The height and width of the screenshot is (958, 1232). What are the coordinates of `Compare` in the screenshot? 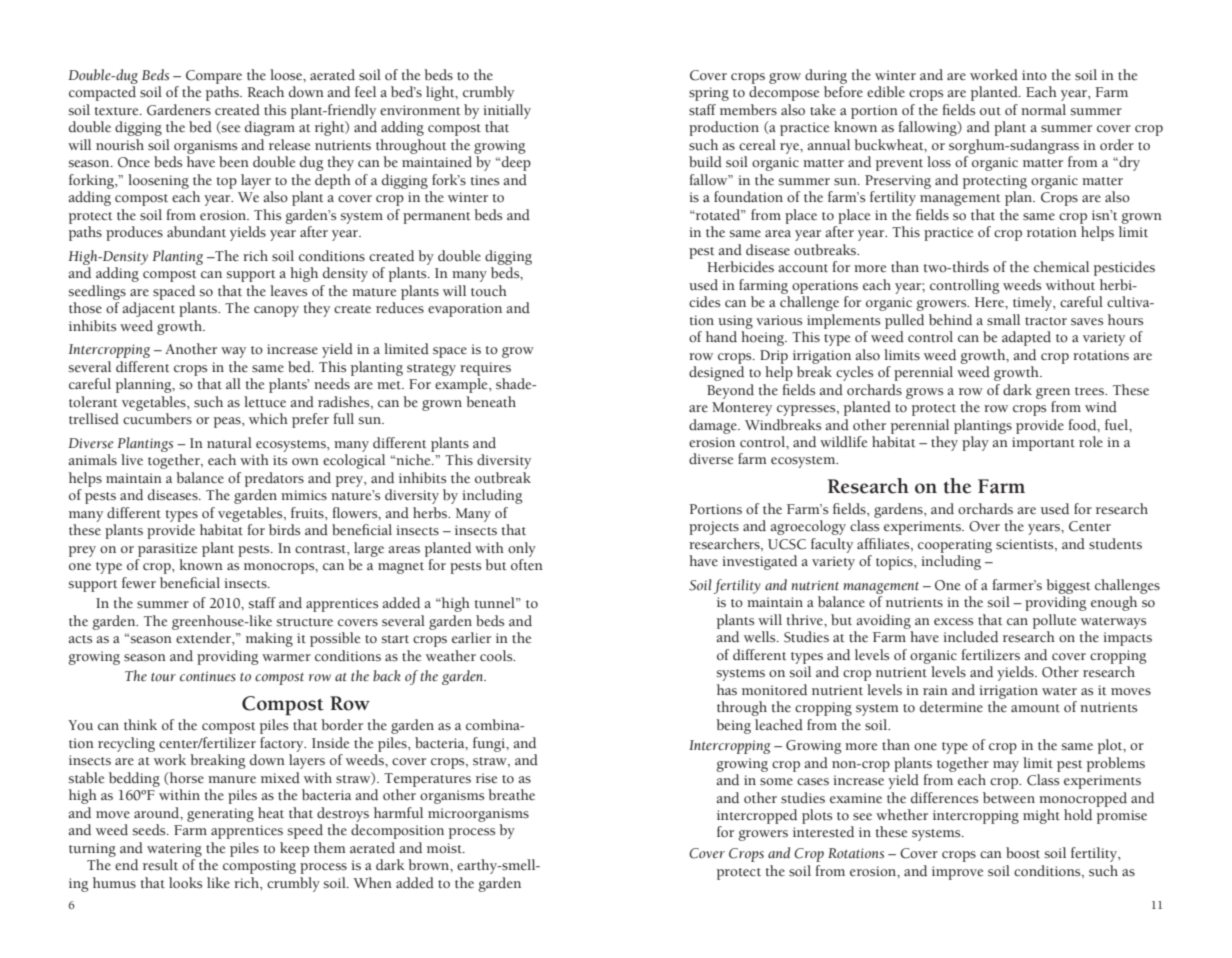 It's located at (214, 77).
